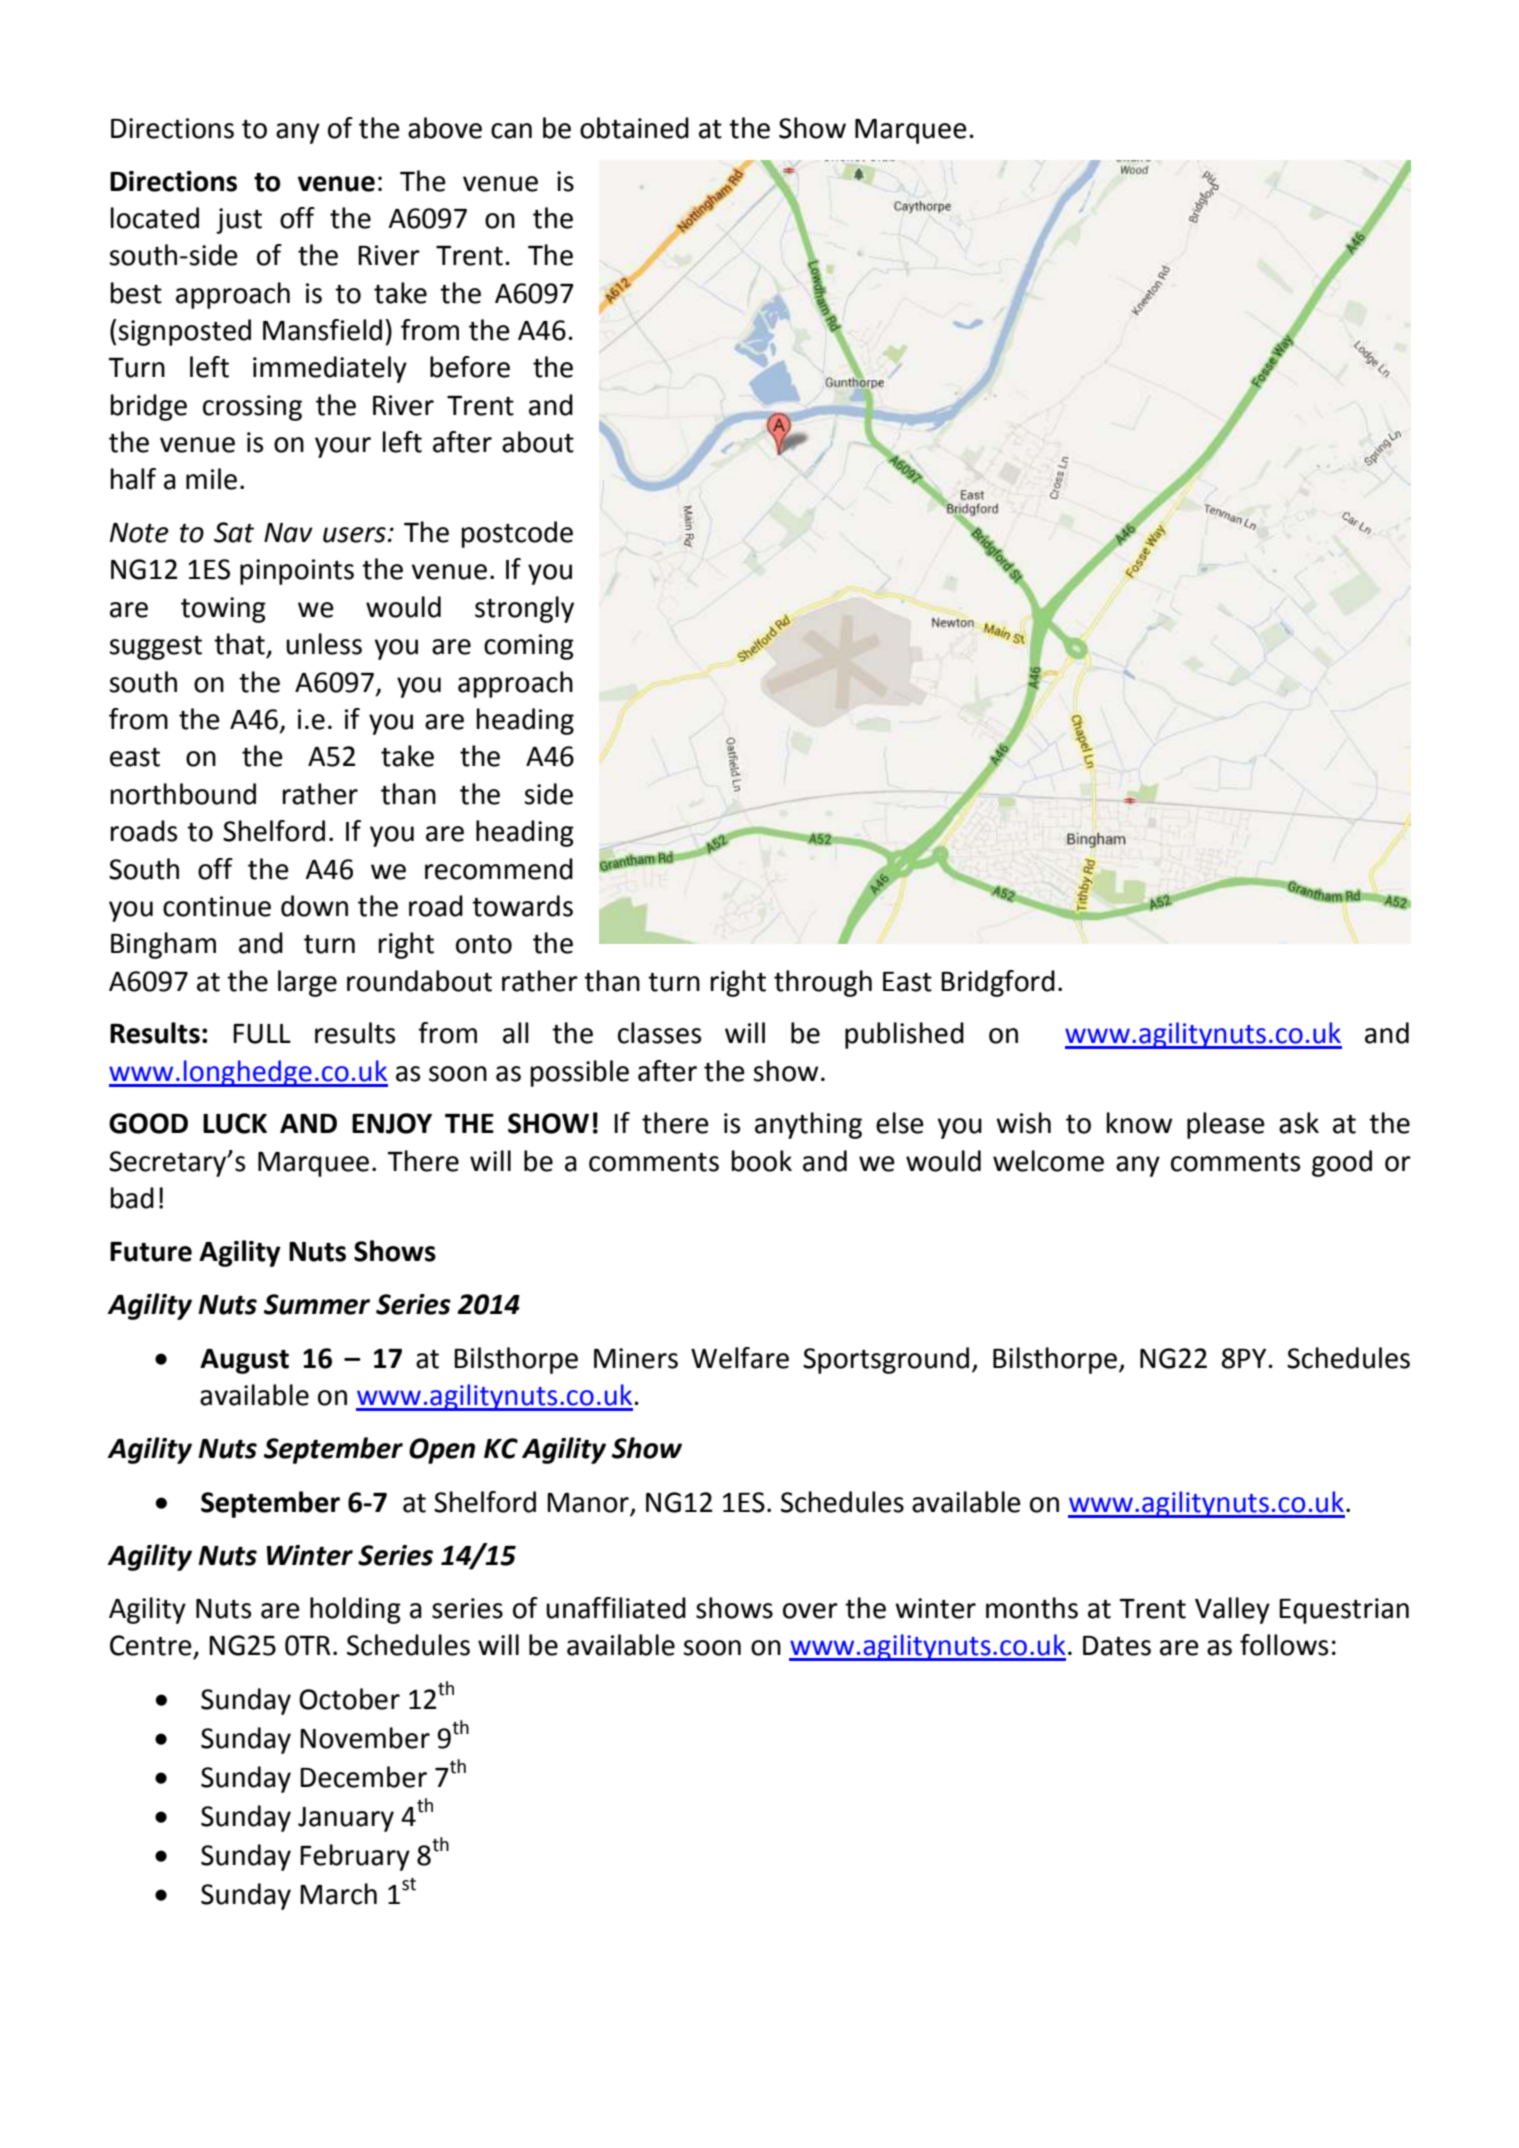 The height and width of the image is (2148, 1519). I want to click on obtained, so click(634, 128).
